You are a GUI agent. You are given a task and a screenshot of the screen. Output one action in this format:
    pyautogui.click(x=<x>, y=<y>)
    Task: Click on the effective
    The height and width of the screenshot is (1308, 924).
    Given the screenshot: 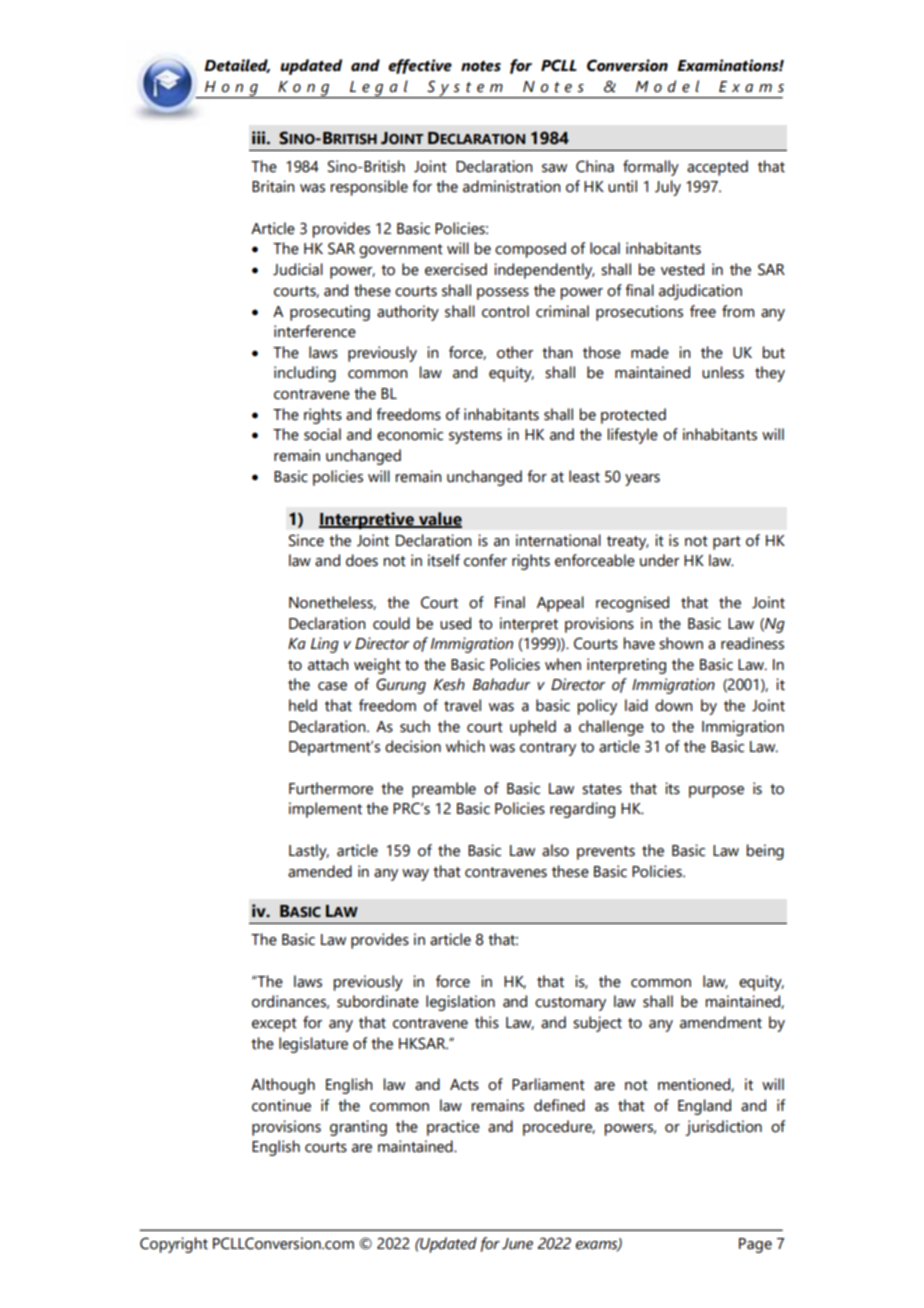 What is the action you would take?
    pyautogui.click(x=420, y=66)
